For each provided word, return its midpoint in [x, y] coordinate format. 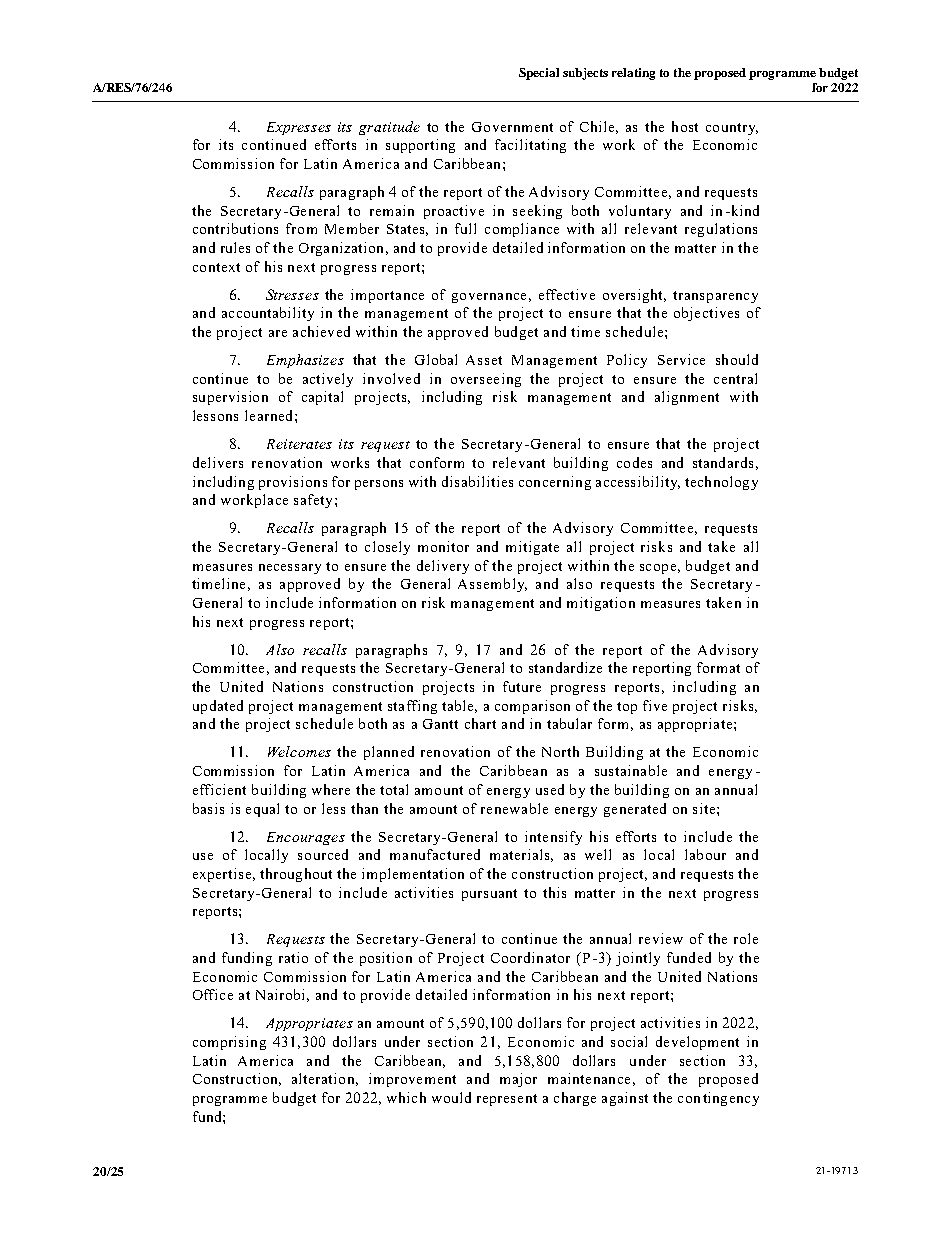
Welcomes [299, 751]
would [451, 1097]
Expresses [299, 128]
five [655, 705]
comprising [229, 1043]
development [697, 1043]
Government [512, 127]
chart [480, 723]
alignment [687, 398]
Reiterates [299, 444]
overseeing [486, 380]
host [685, 126]
